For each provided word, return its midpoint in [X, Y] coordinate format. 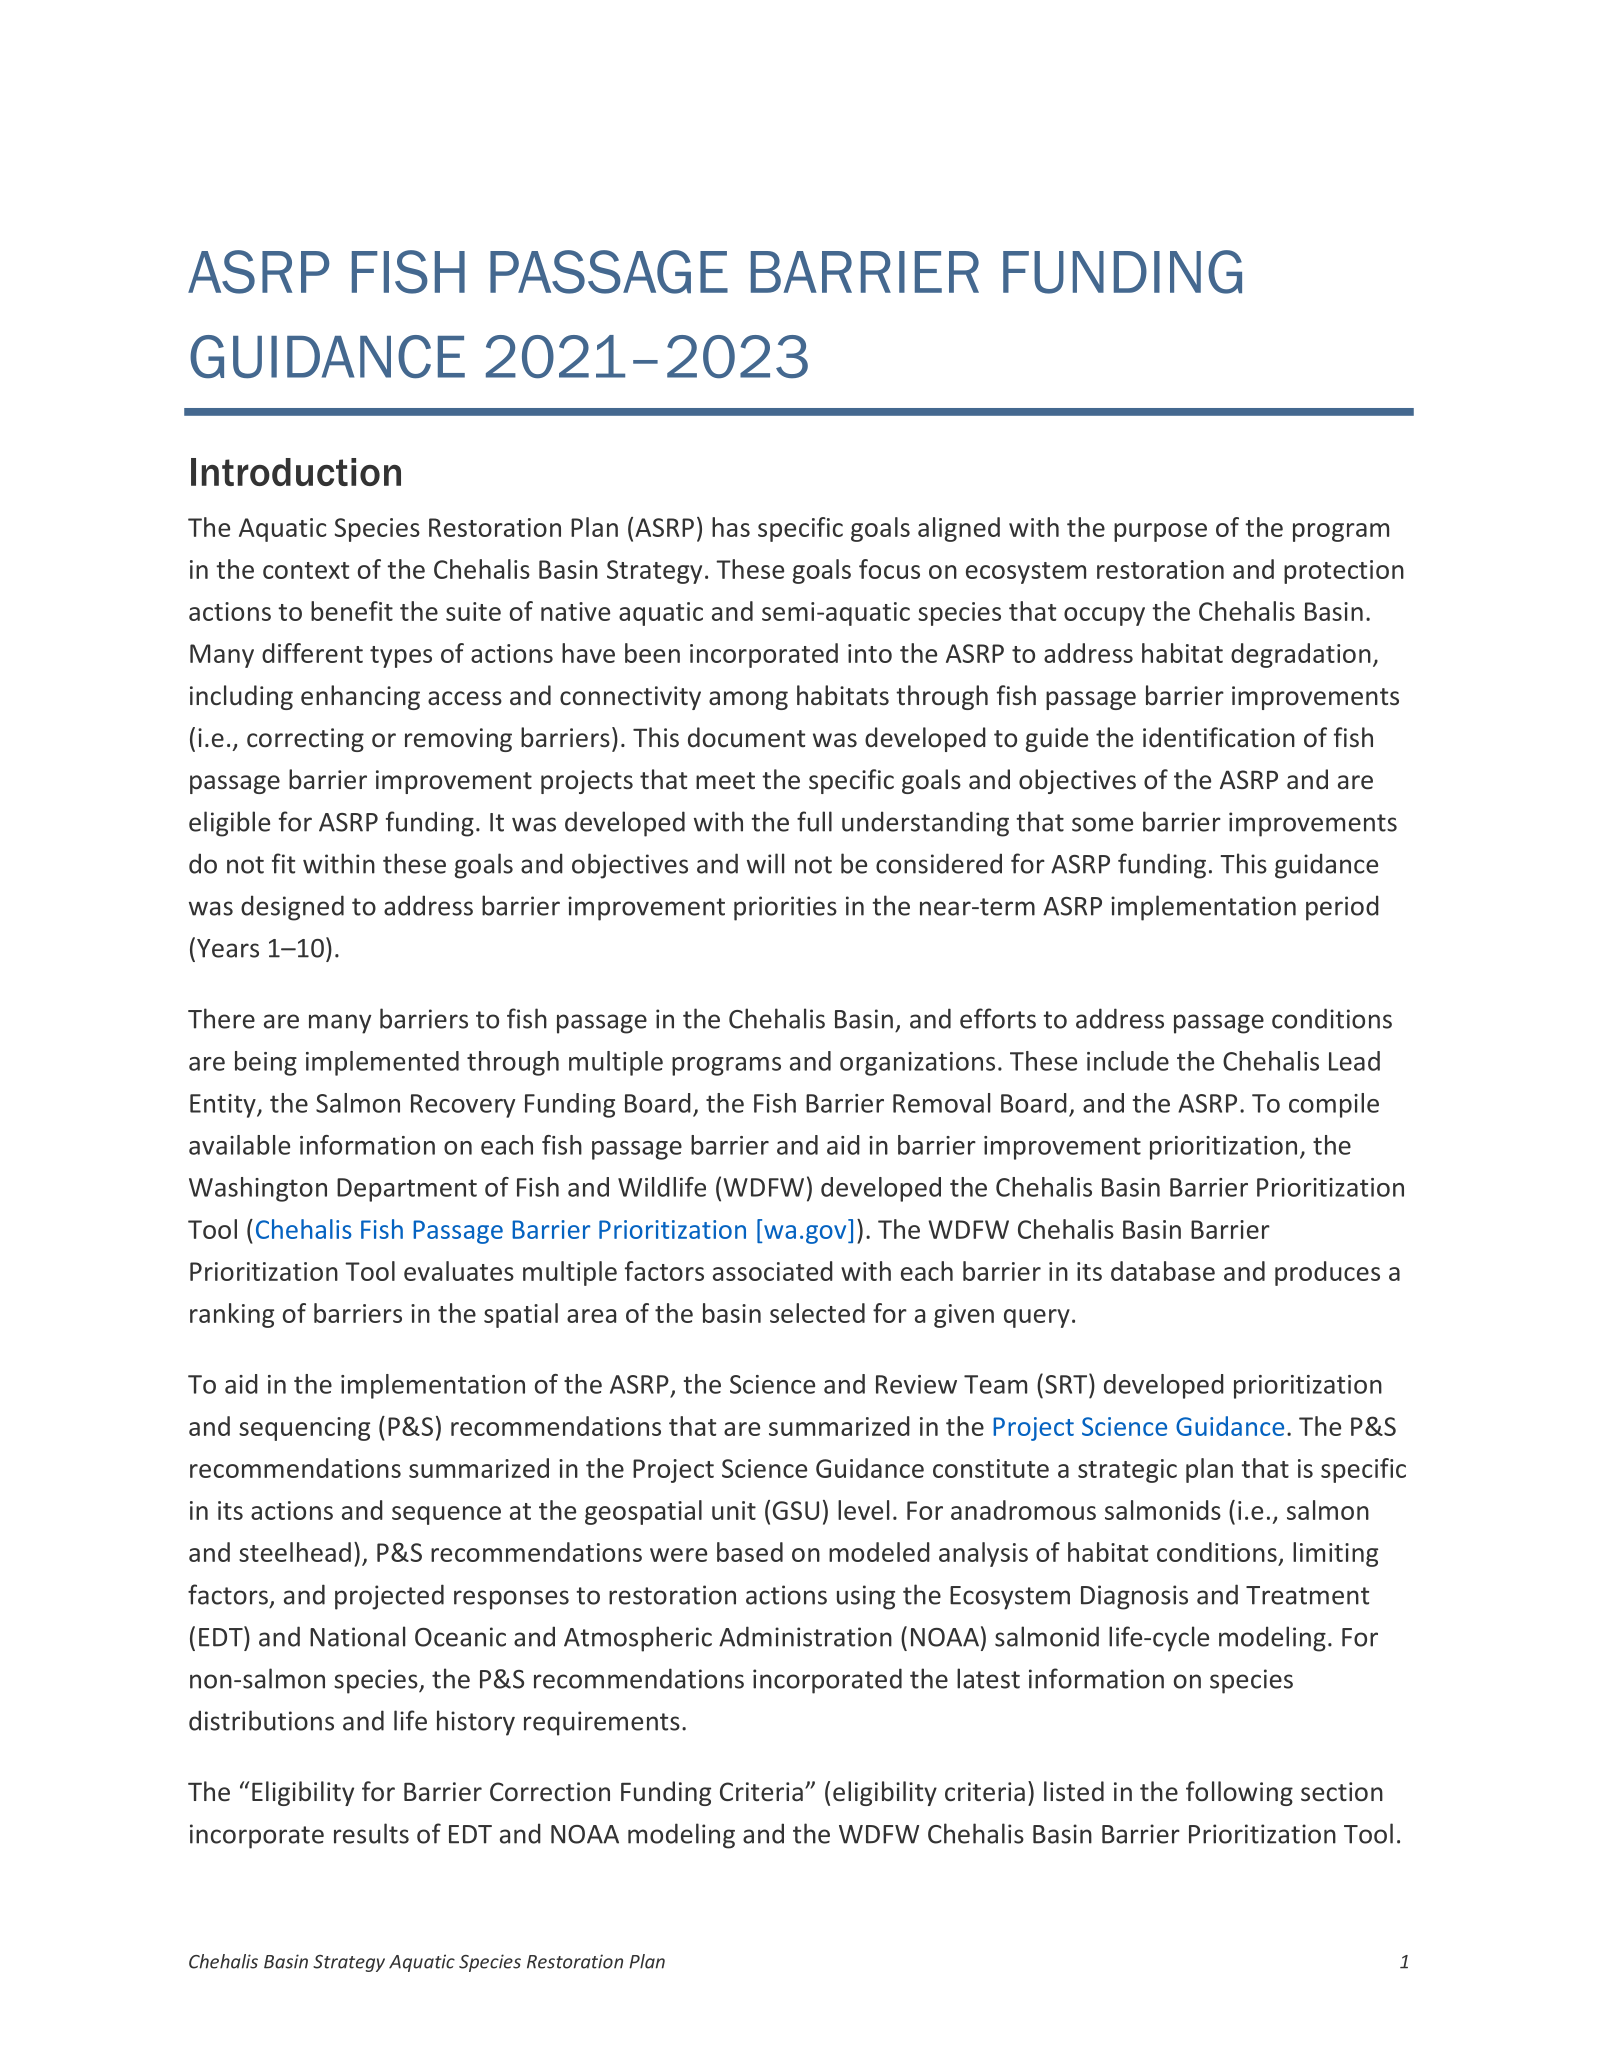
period [1342, 908]
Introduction [296, 472]
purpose [1160, 532]
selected [817, 1313]
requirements [602, 1723]
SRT [1067, 1383]
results [371, 1833]
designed [292, 908]
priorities [785, 908]
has [731, 527]
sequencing [304, 1429]
